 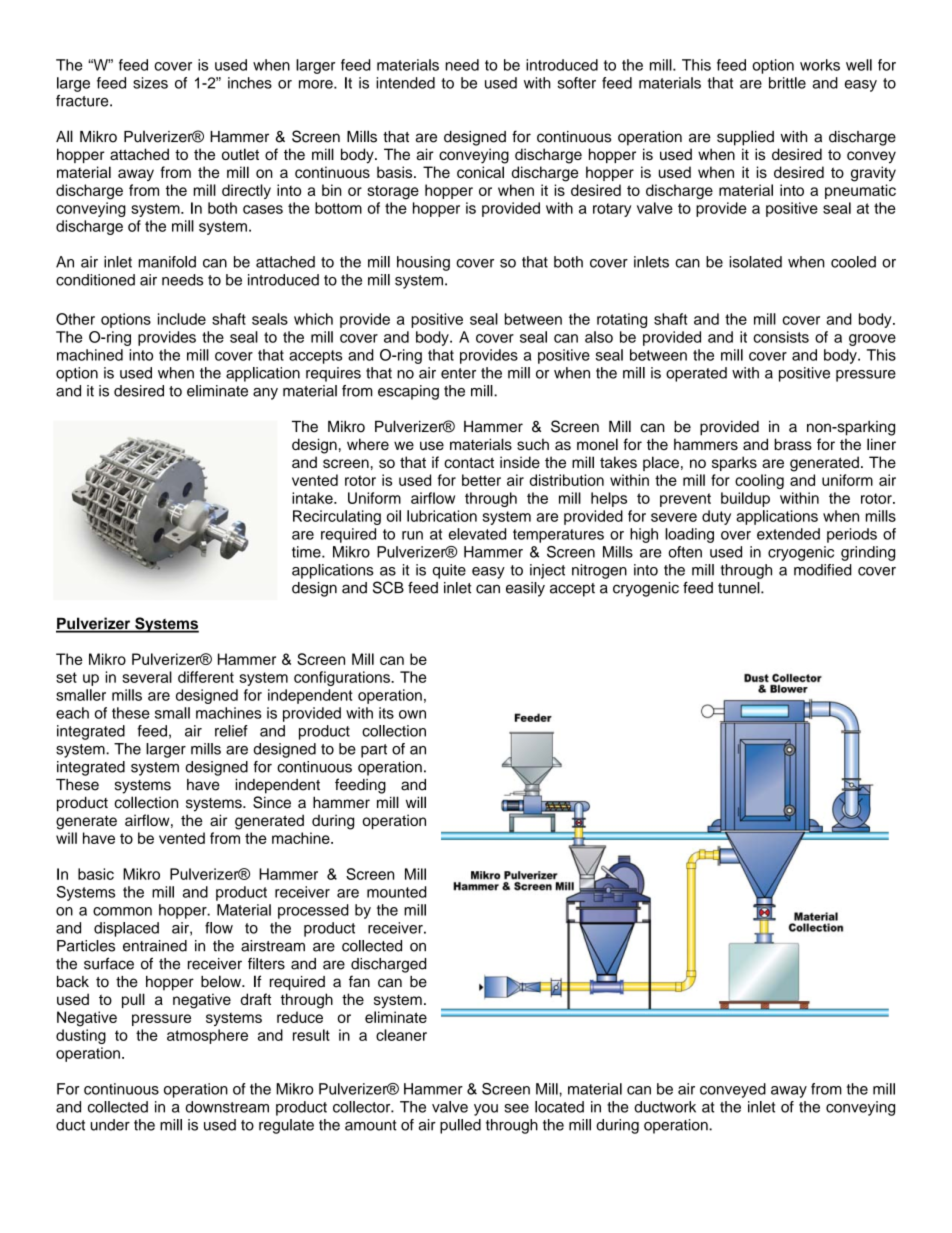 I want to click on intended, so click(x=405, y=83).
